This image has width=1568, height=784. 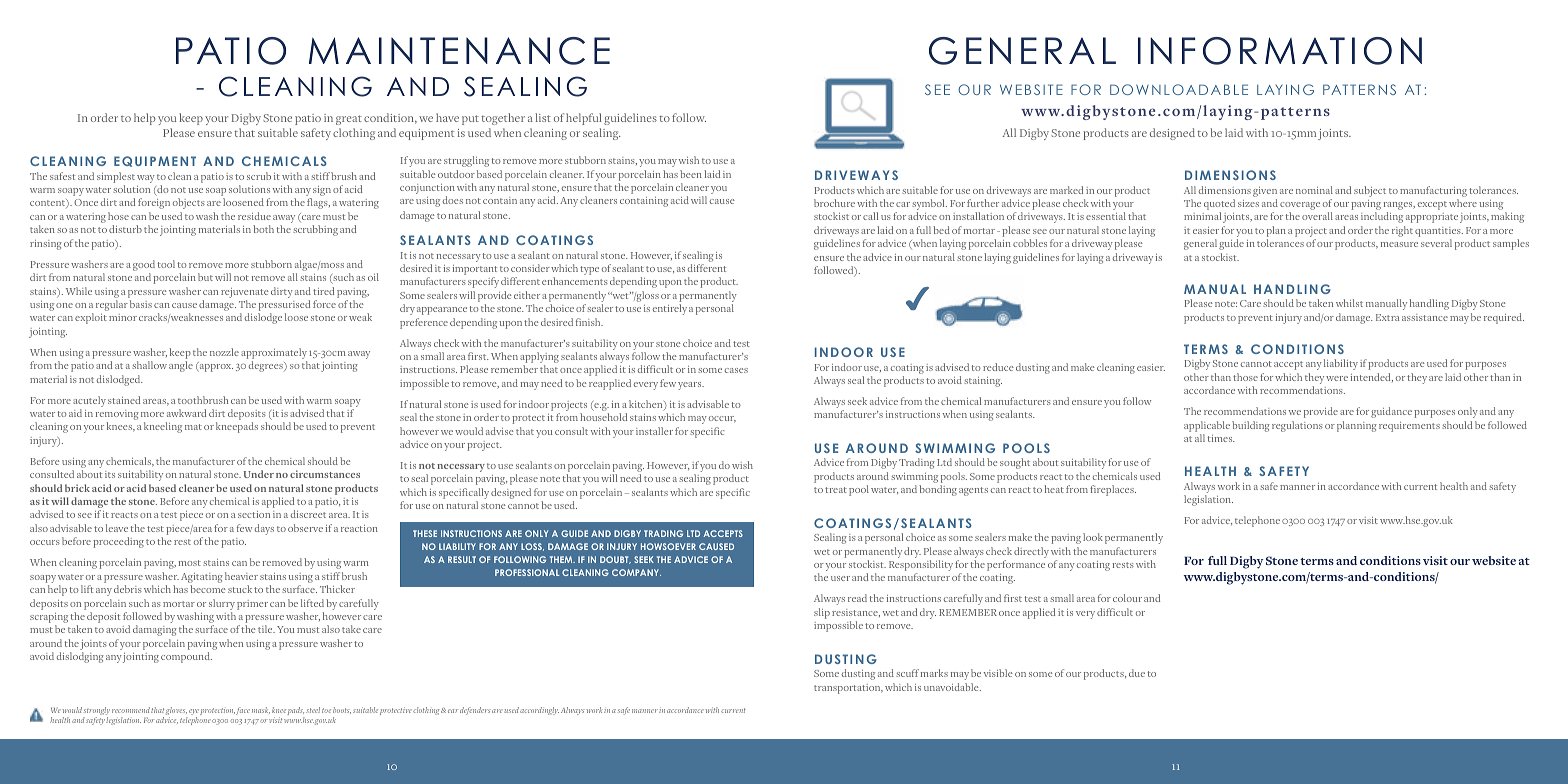 I want to click on treat, so click(x=836, y=490).
